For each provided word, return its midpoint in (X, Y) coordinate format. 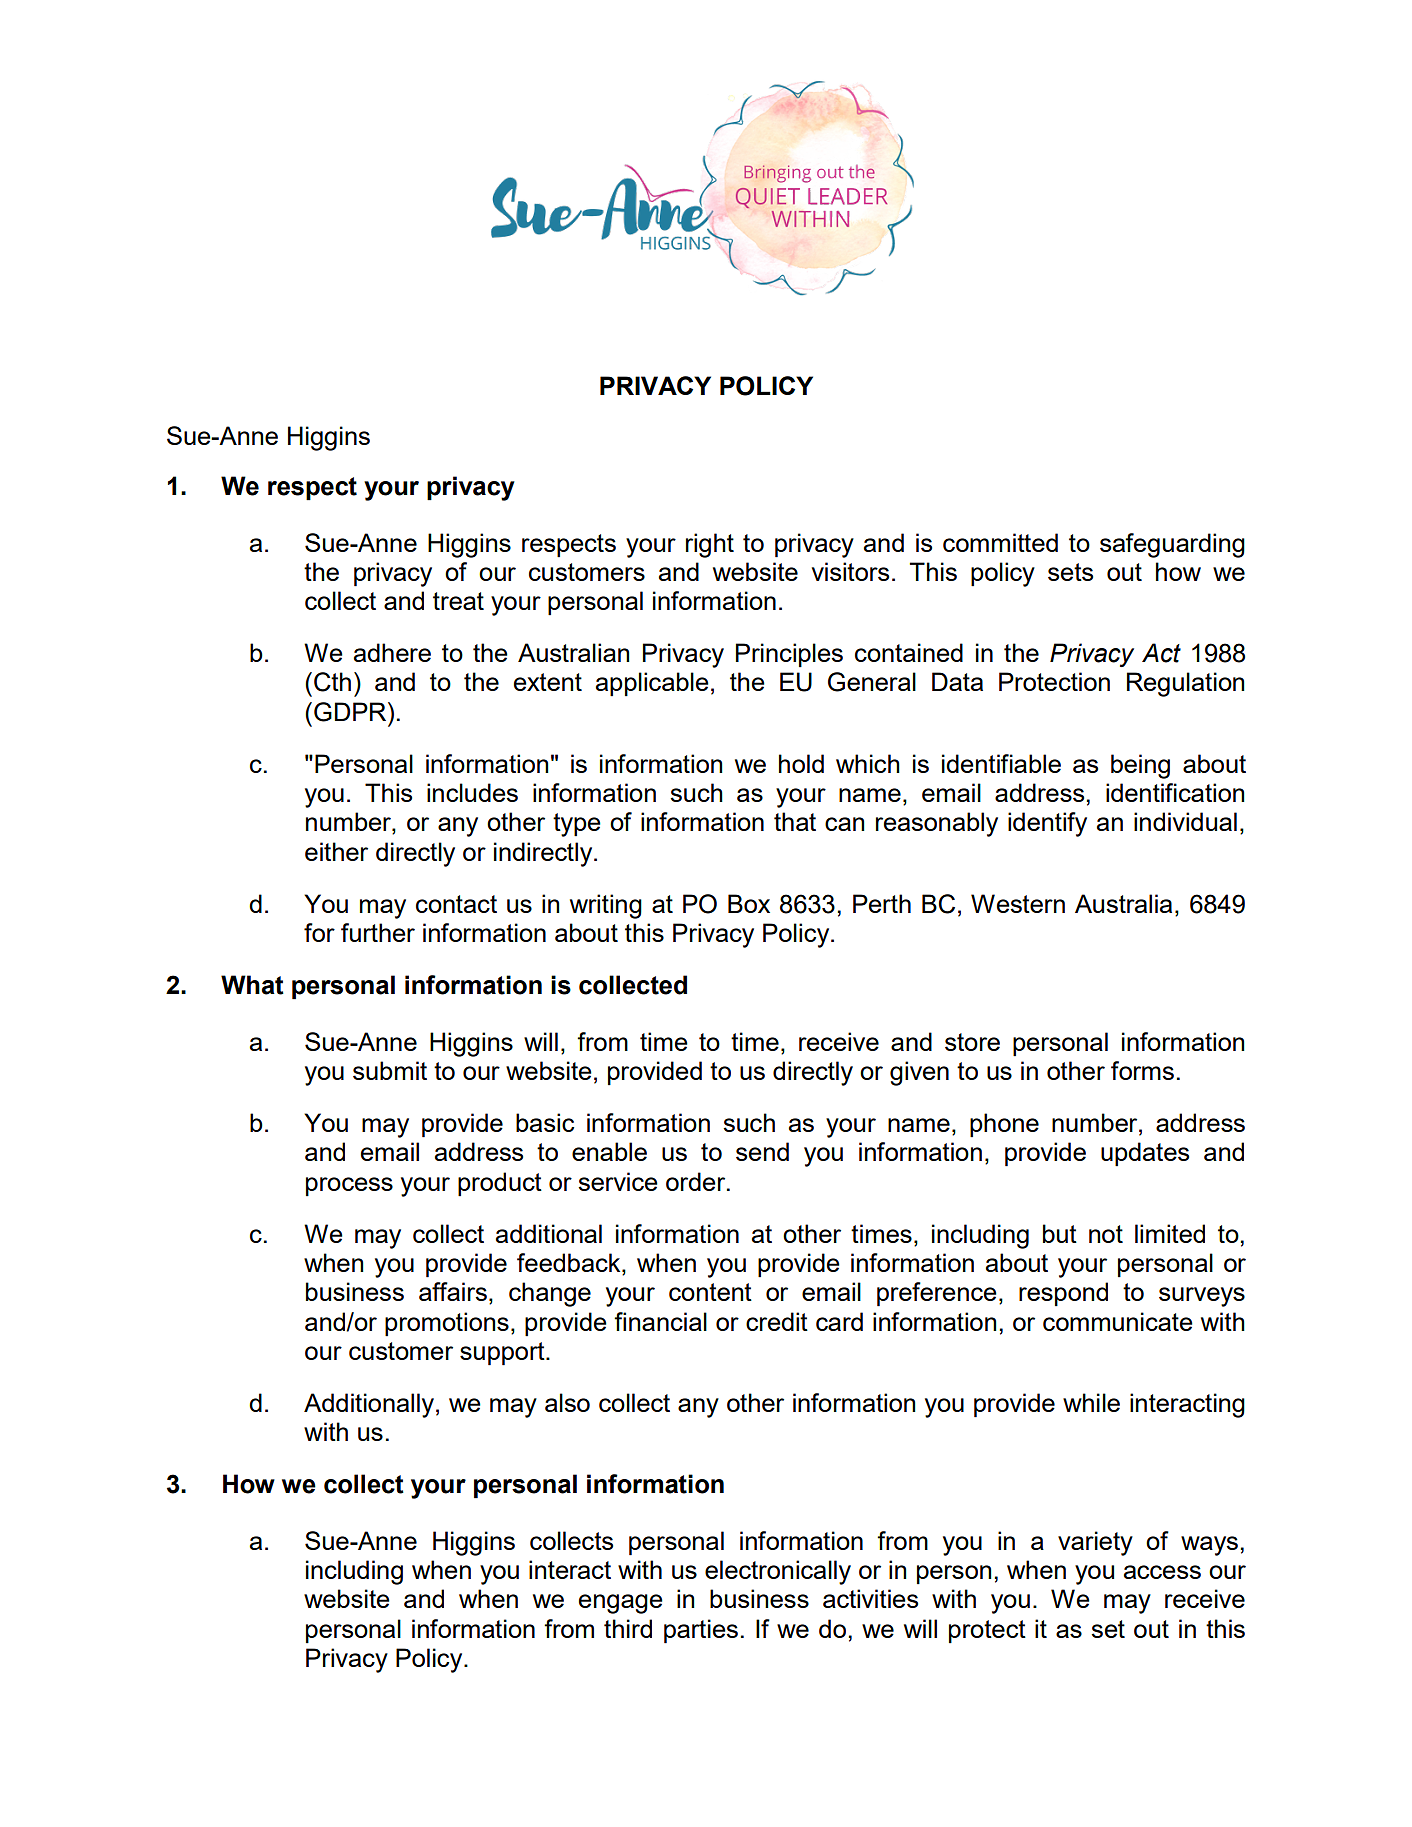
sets (1070, 572)
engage (621, 1604)
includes (472, 792)
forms (1142, 1070)
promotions (447, 1324)
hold (801, 763)
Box (749, 903)
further (378, 932)
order (697, 1181)
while (1091, 1402)
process (349, 1187)
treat (458, 601)
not (1106, 1234)
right (710, 545)
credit (777, 1321)
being (1140, 766)
